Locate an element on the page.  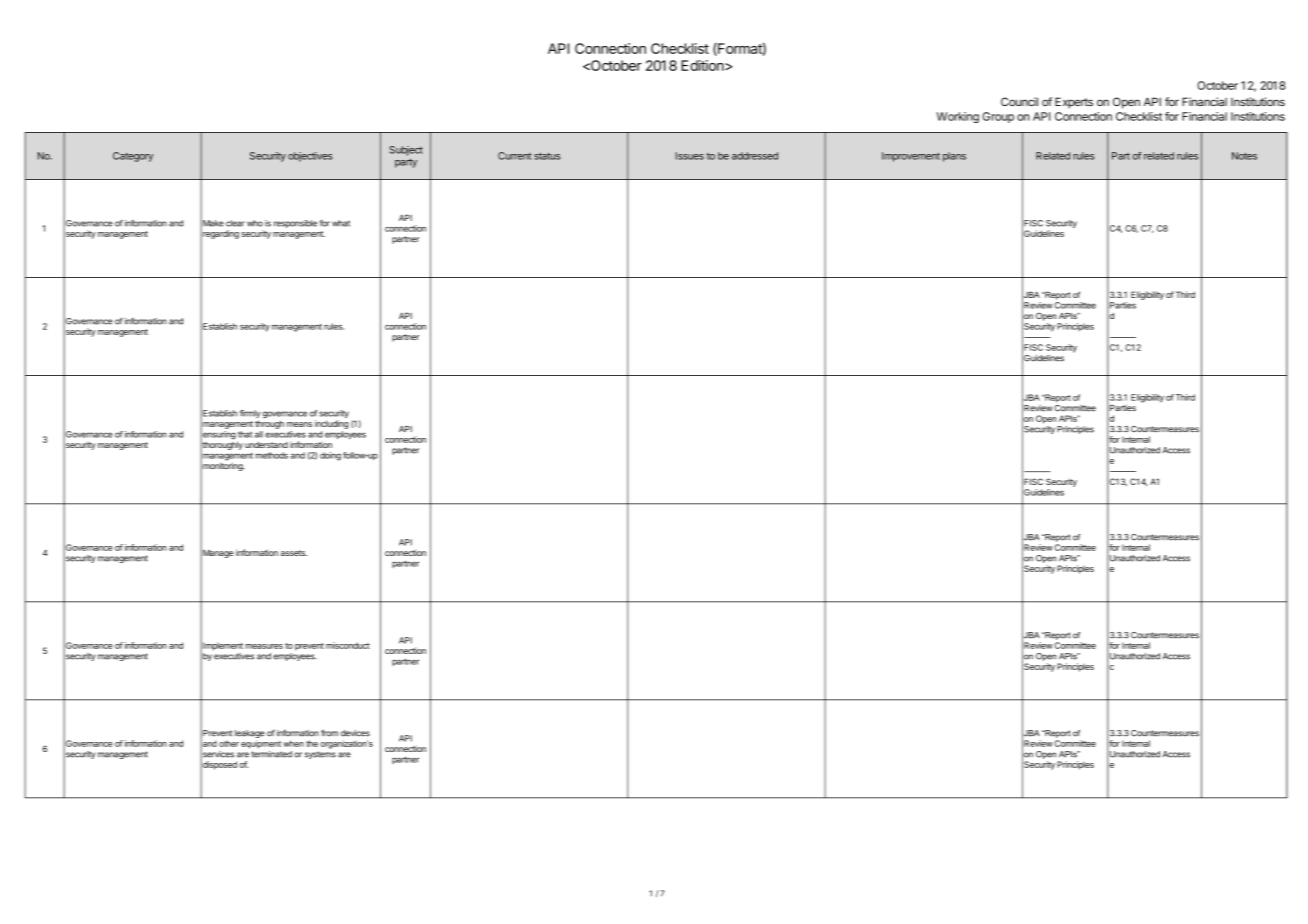
leakage is located at coordinates (250, 735).
